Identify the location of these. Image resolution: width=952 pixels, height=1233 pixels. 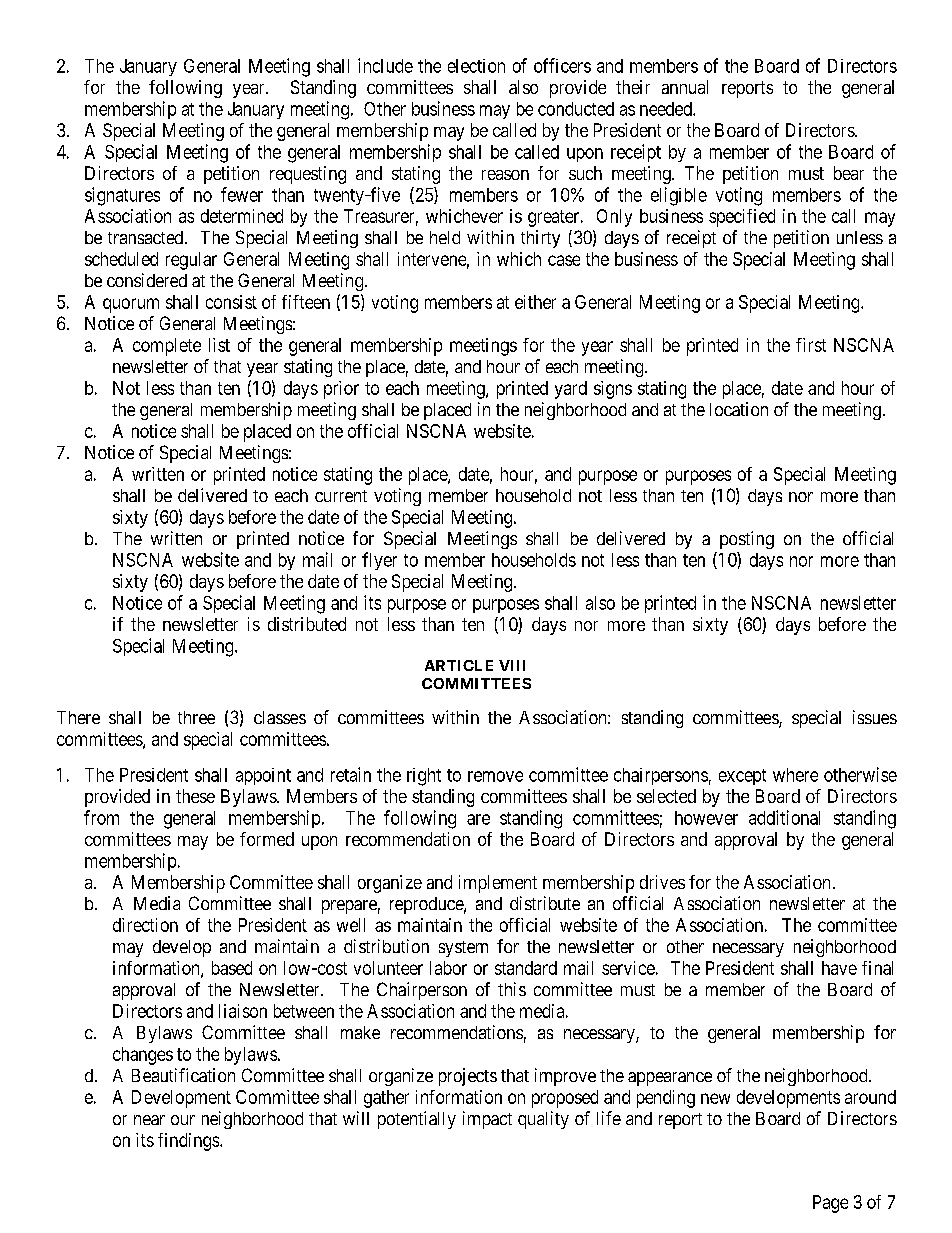
(195, 796).
